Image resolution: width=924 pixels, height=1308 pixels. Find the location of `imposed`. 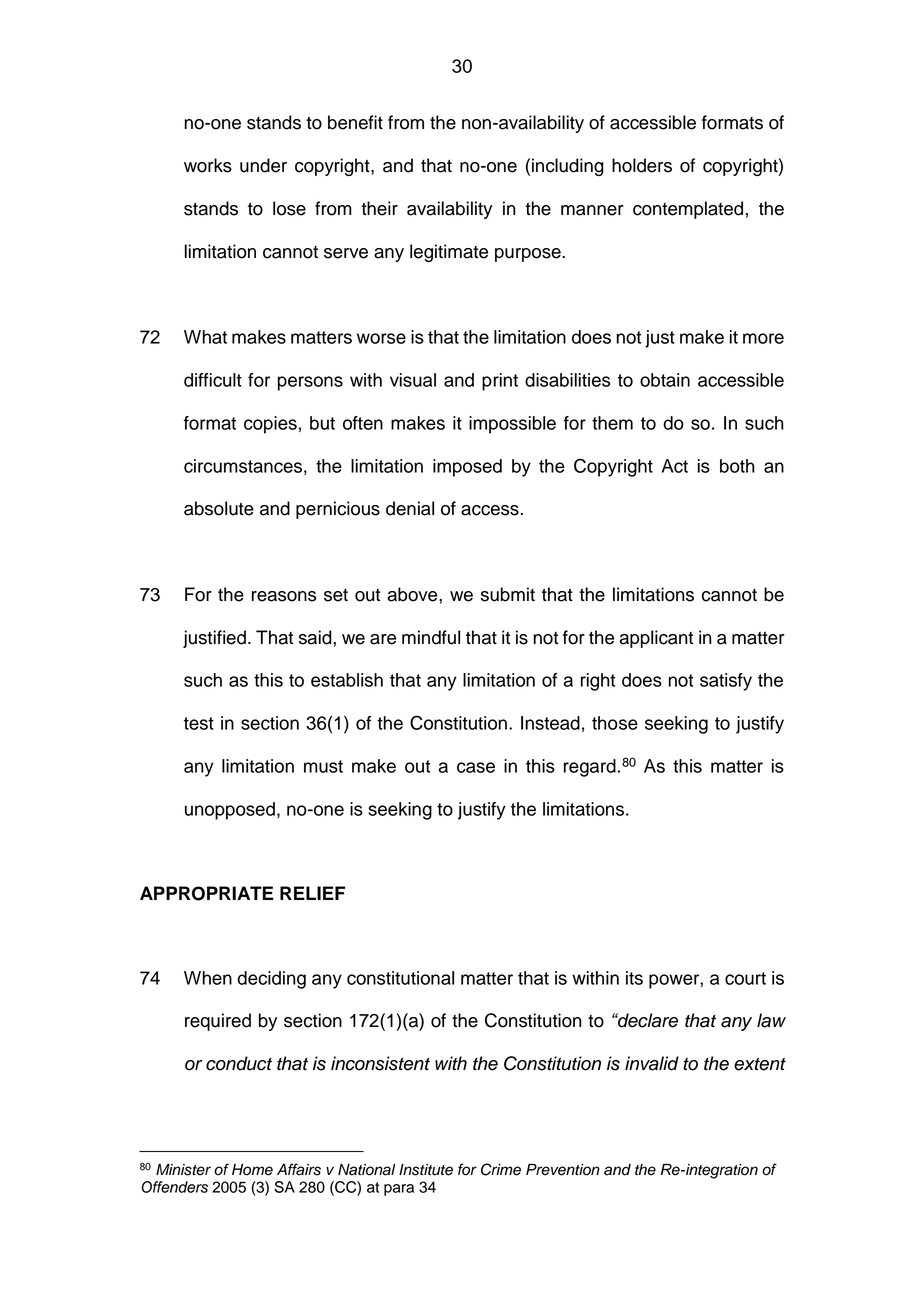

imposed is located at coordinates (467, 468).
